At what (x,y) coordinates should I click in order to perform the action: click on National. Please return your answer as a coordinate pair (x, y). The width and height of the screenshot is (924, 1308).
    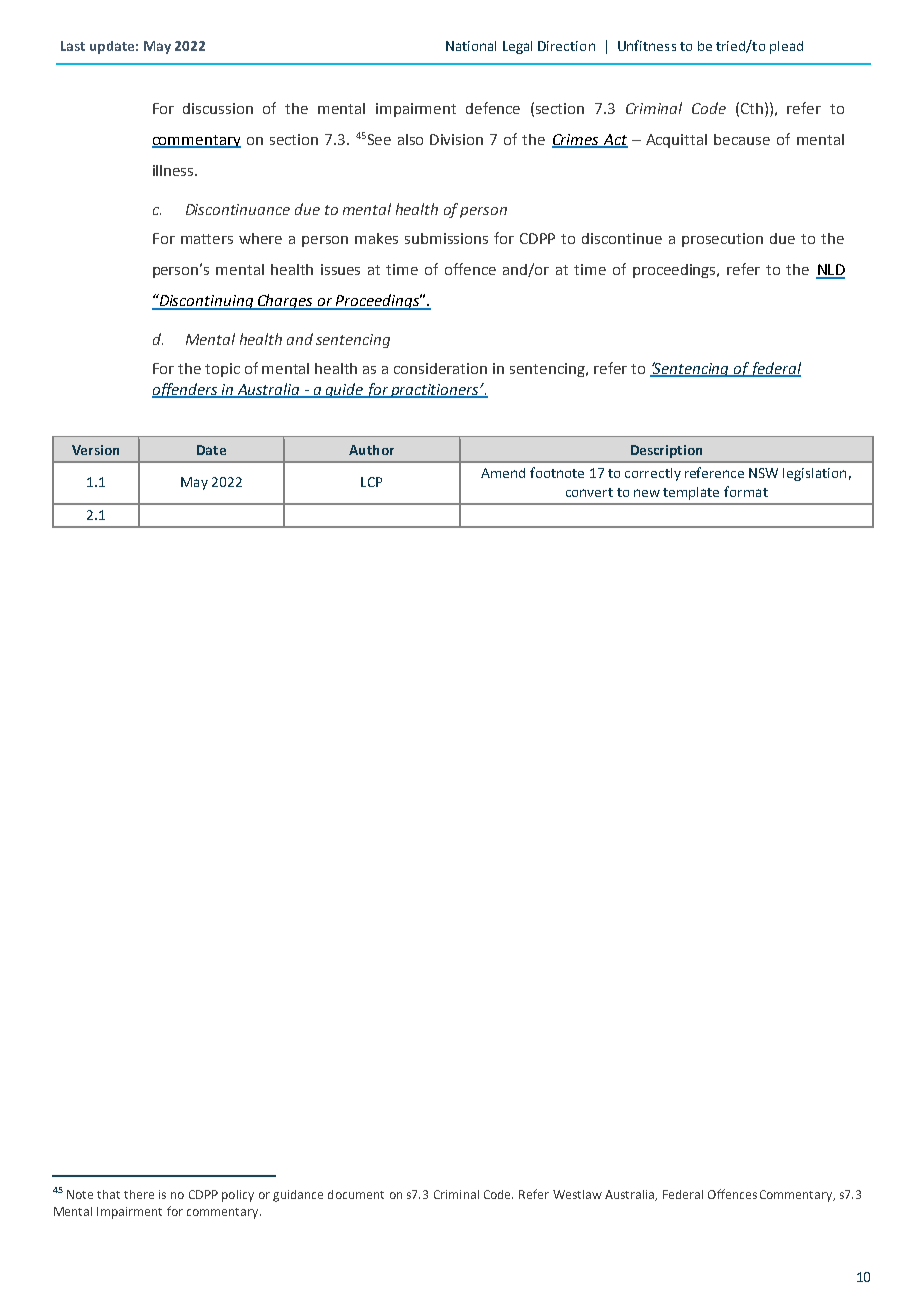
    Looking at the image, I should click on (471, 46).
